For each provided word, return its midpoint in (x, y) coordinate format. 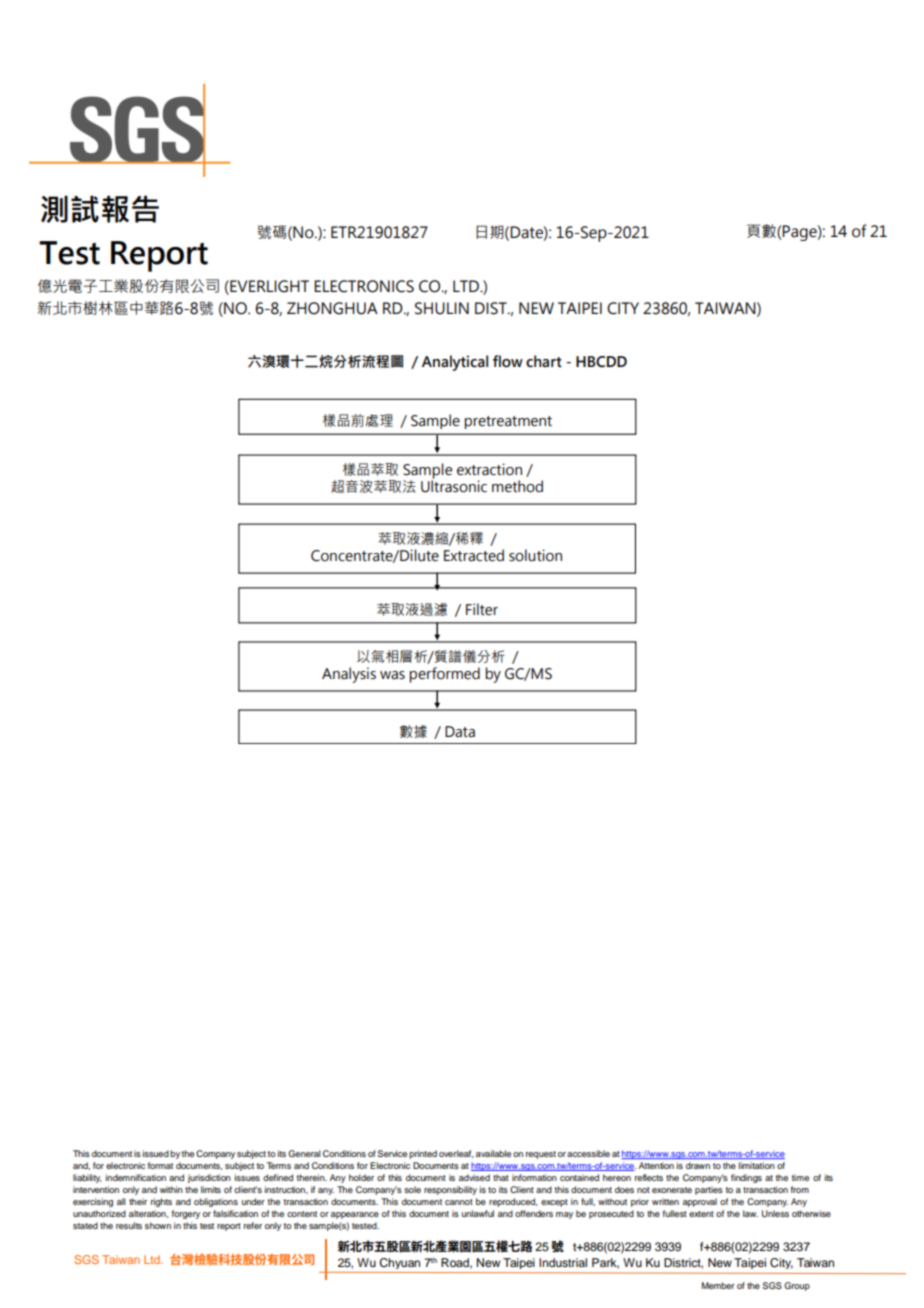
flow (508, 361)
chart (544, 361)
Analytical (455, 363)
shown (158, 1225)
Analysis (349, 675)
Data (460, 732)
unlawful (478, 1213)
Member (718, 1285)
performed (445, 675)
